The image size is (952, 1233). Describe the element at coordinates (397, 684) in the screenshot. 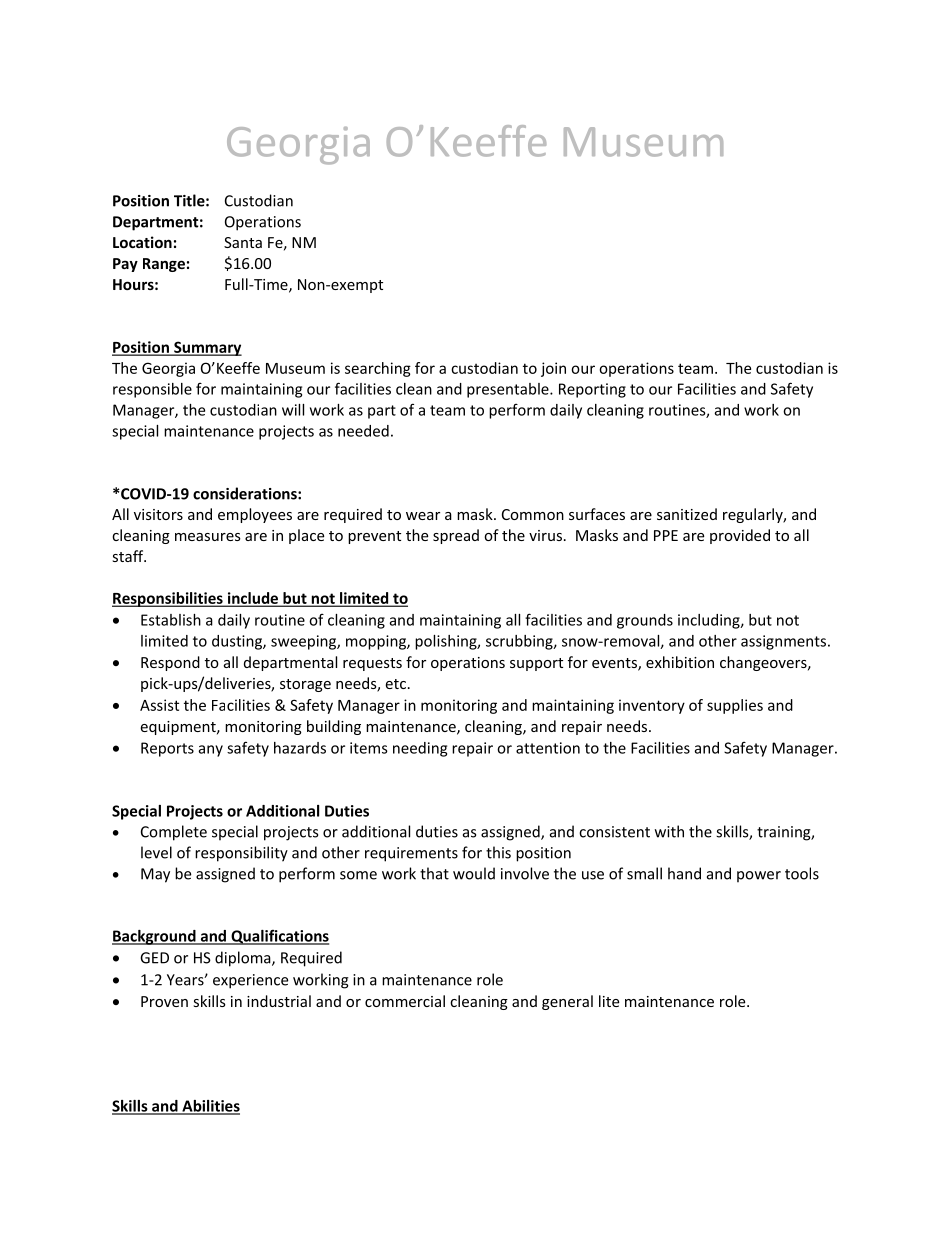

I see `etc` at that location.
